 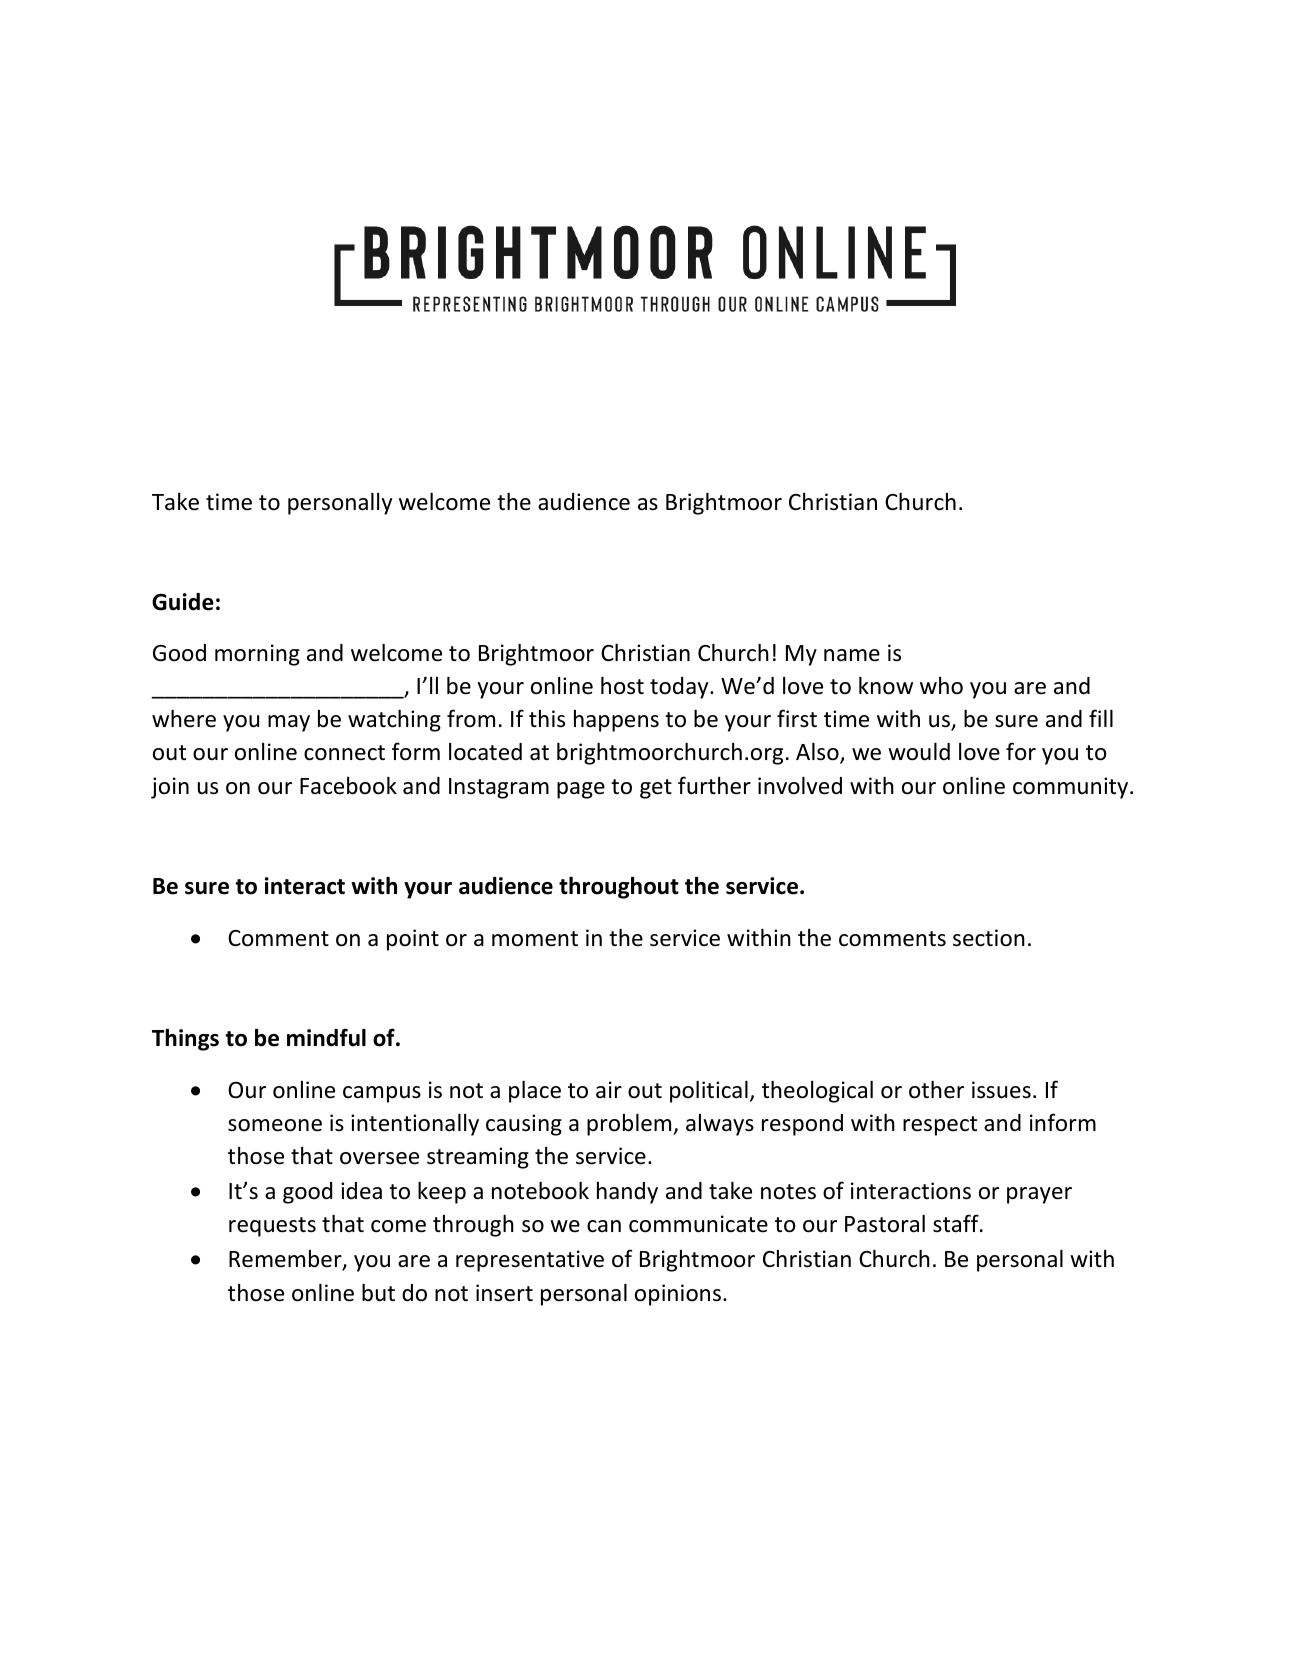 I want to click on staff, so click(x=957, y=1223).
